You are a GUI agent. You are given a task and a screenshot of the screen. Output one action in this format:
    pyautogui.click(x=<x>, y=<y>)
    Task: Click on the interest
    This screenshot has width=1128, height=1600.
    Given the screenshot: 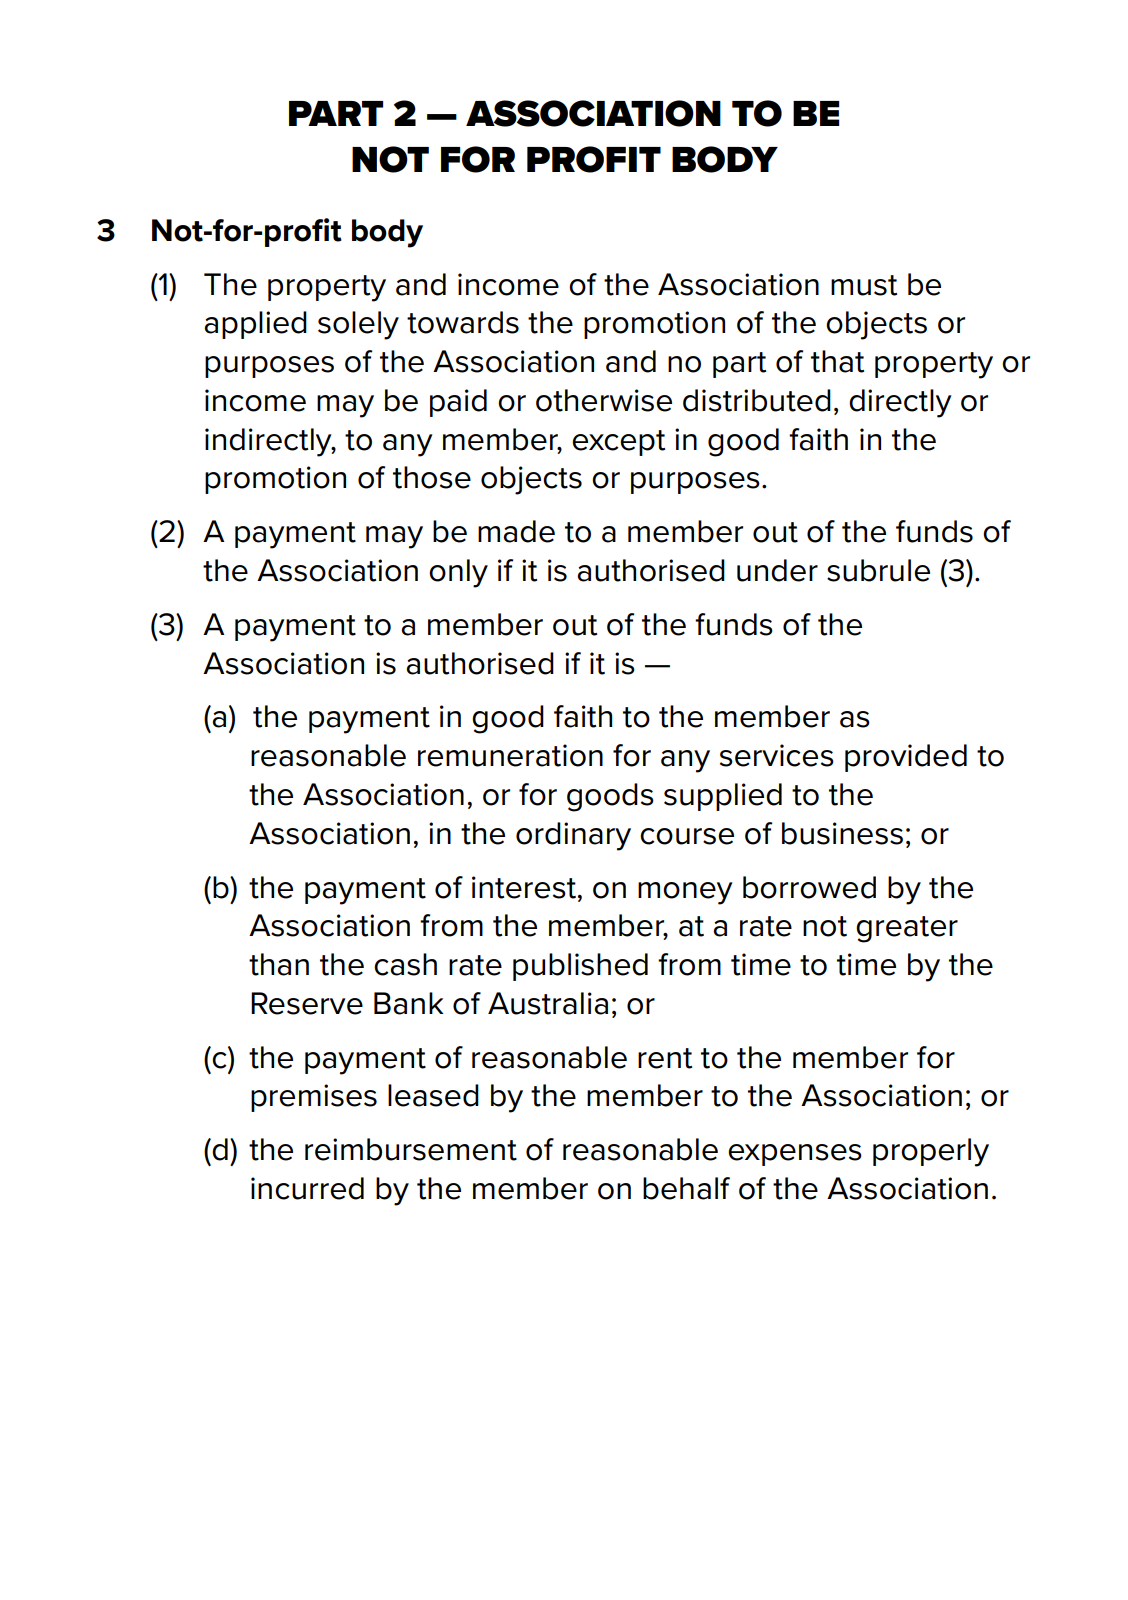 What is the action you would take?
    pyautogui.click(x=524, y=887)
